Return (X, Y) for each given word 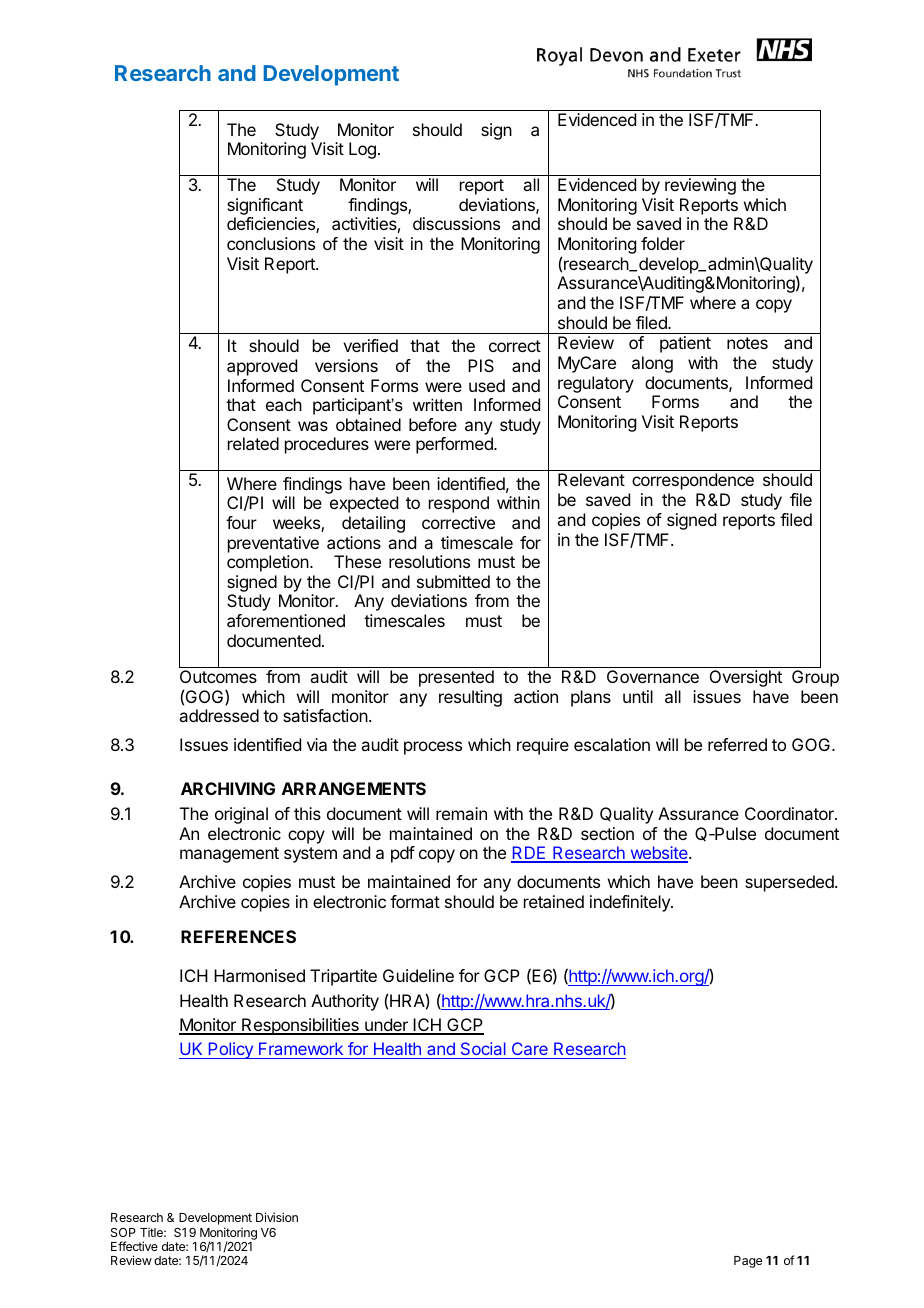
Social (483, 1050)
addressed (219, 715)
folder (663, 243)
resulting (470, 698)
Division (277, 1217)
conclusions (271, 243)
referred (737, 744)
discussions (456, 223)
